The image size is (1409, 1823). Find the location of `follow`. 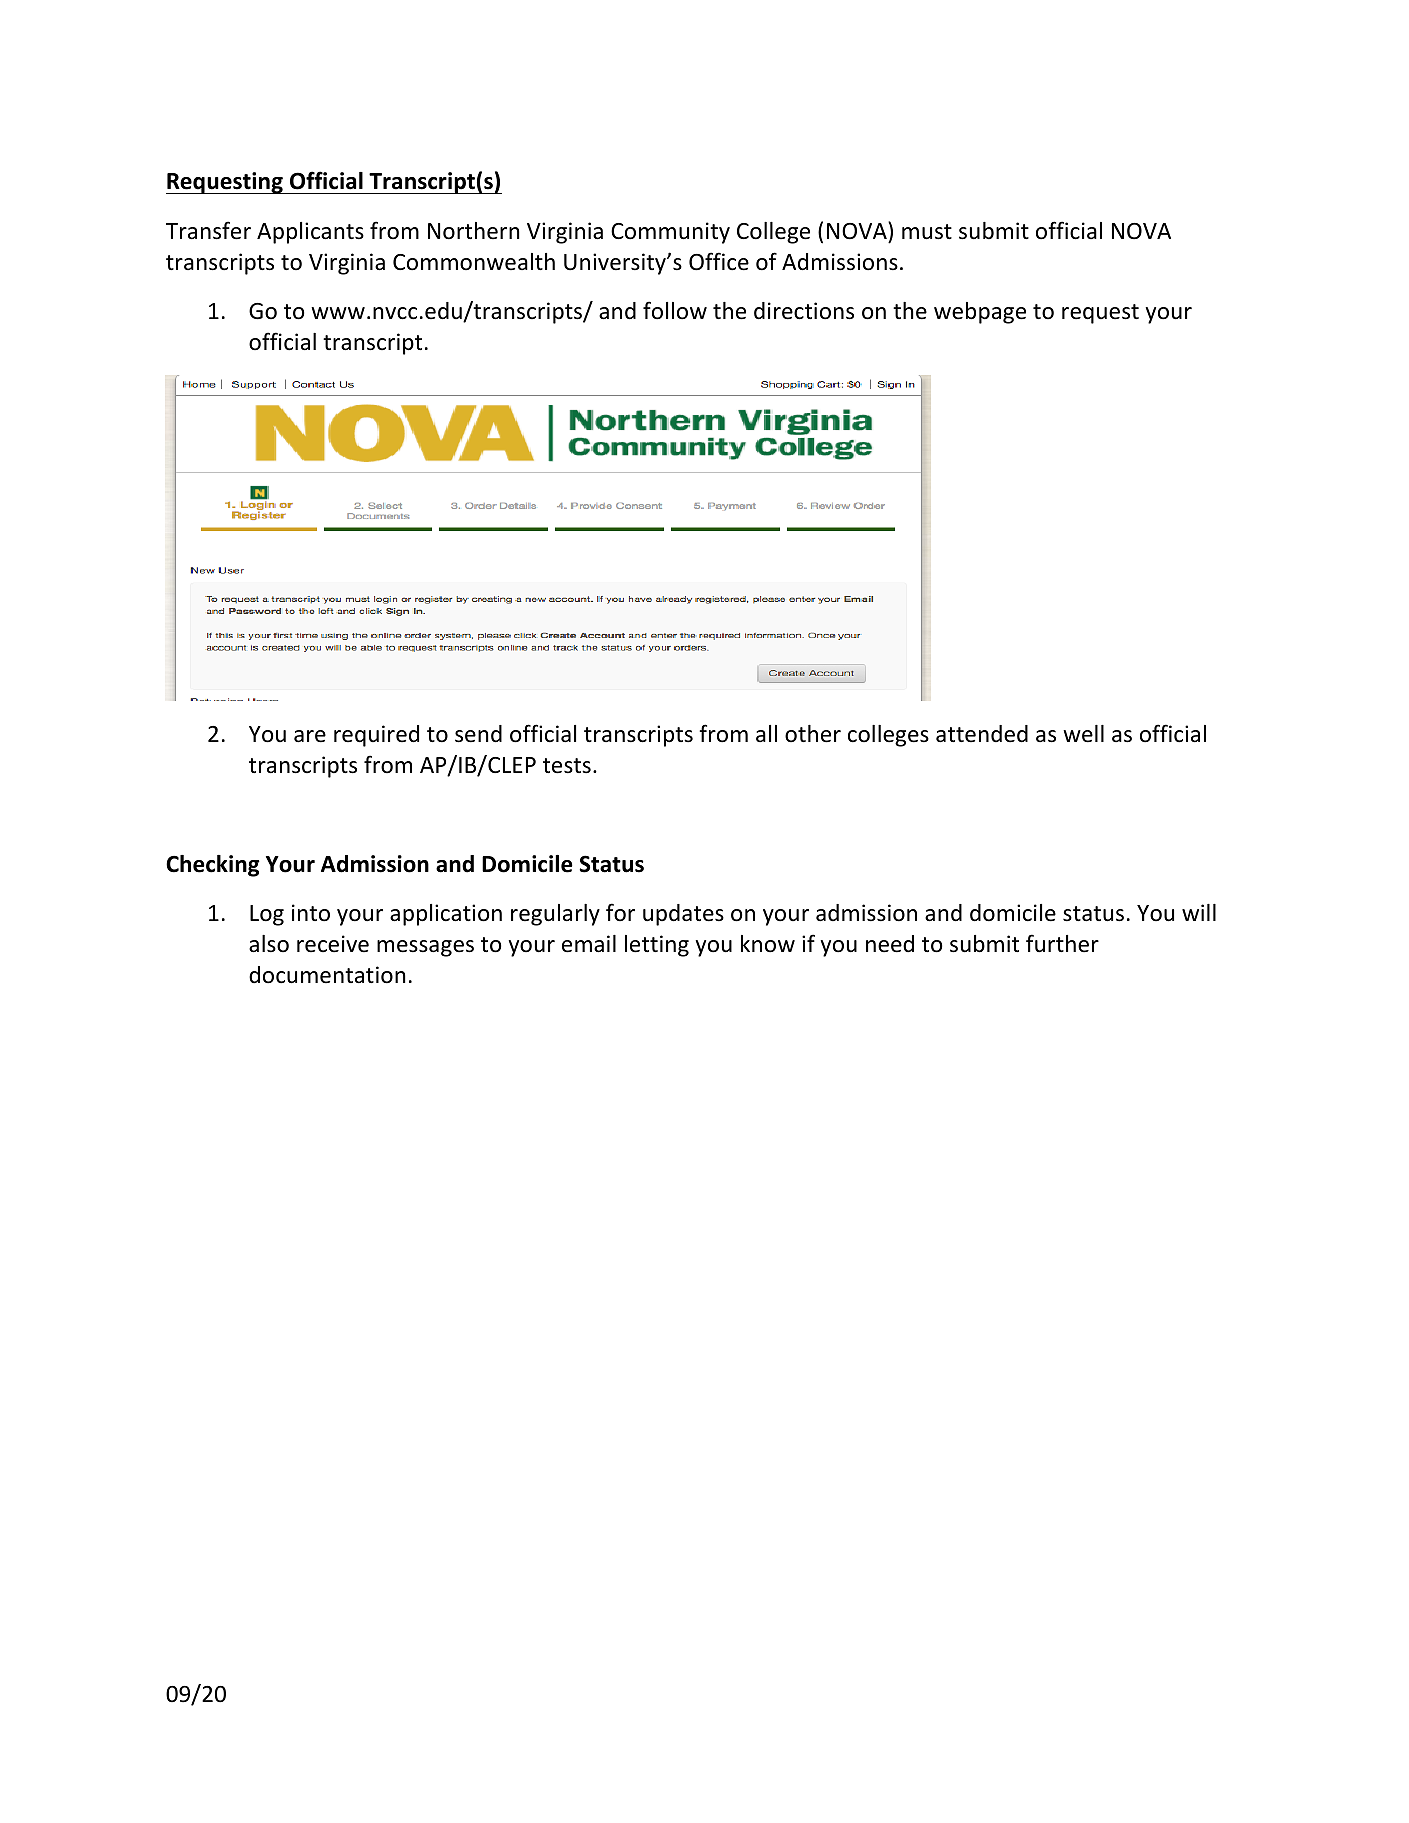

follow is located at coordinates (675, 310).
